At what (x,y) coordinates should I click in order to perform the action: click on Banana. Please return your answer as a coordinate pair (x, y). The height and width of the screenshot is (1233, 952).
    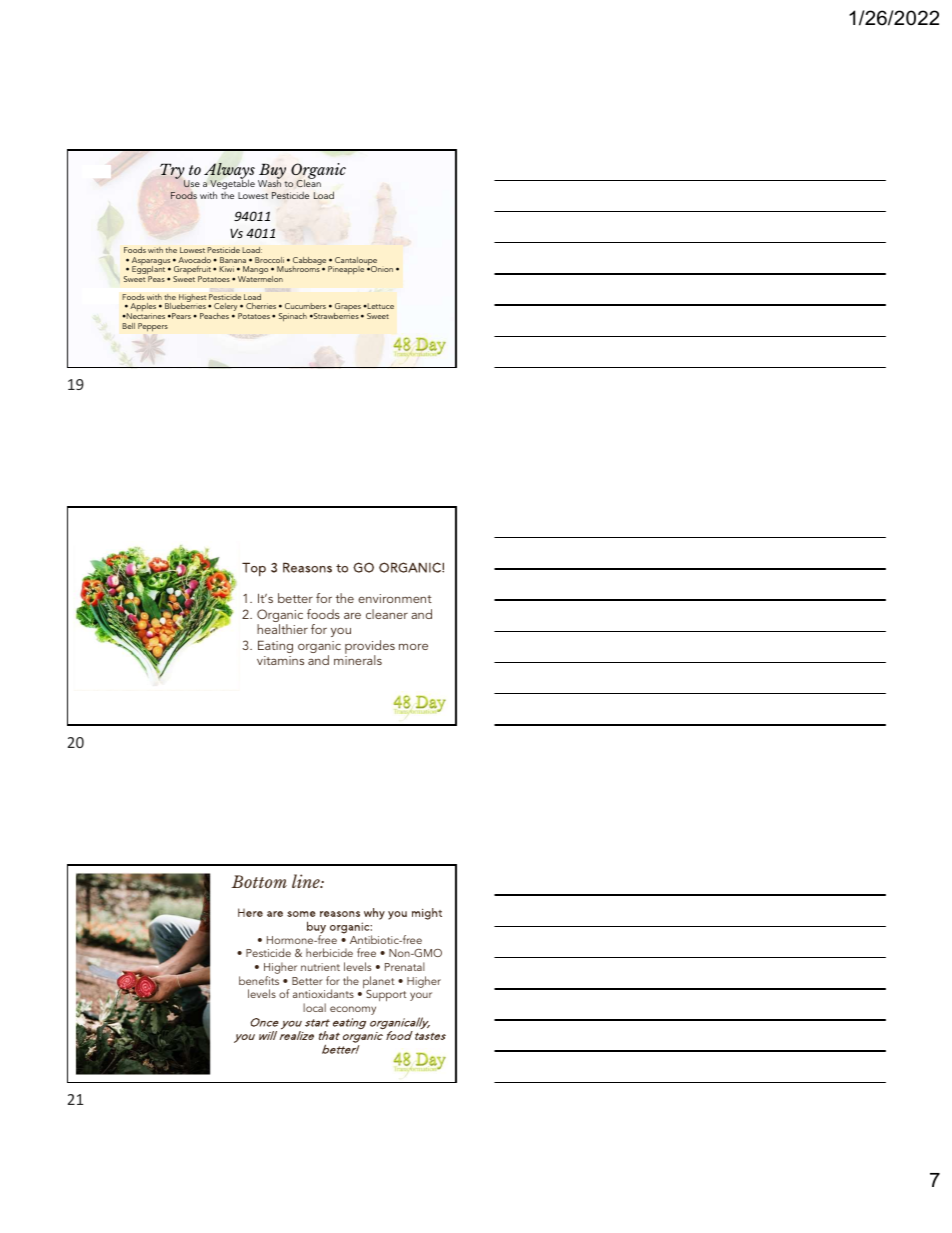
    Looking at the image, I should click on (233, 260).
